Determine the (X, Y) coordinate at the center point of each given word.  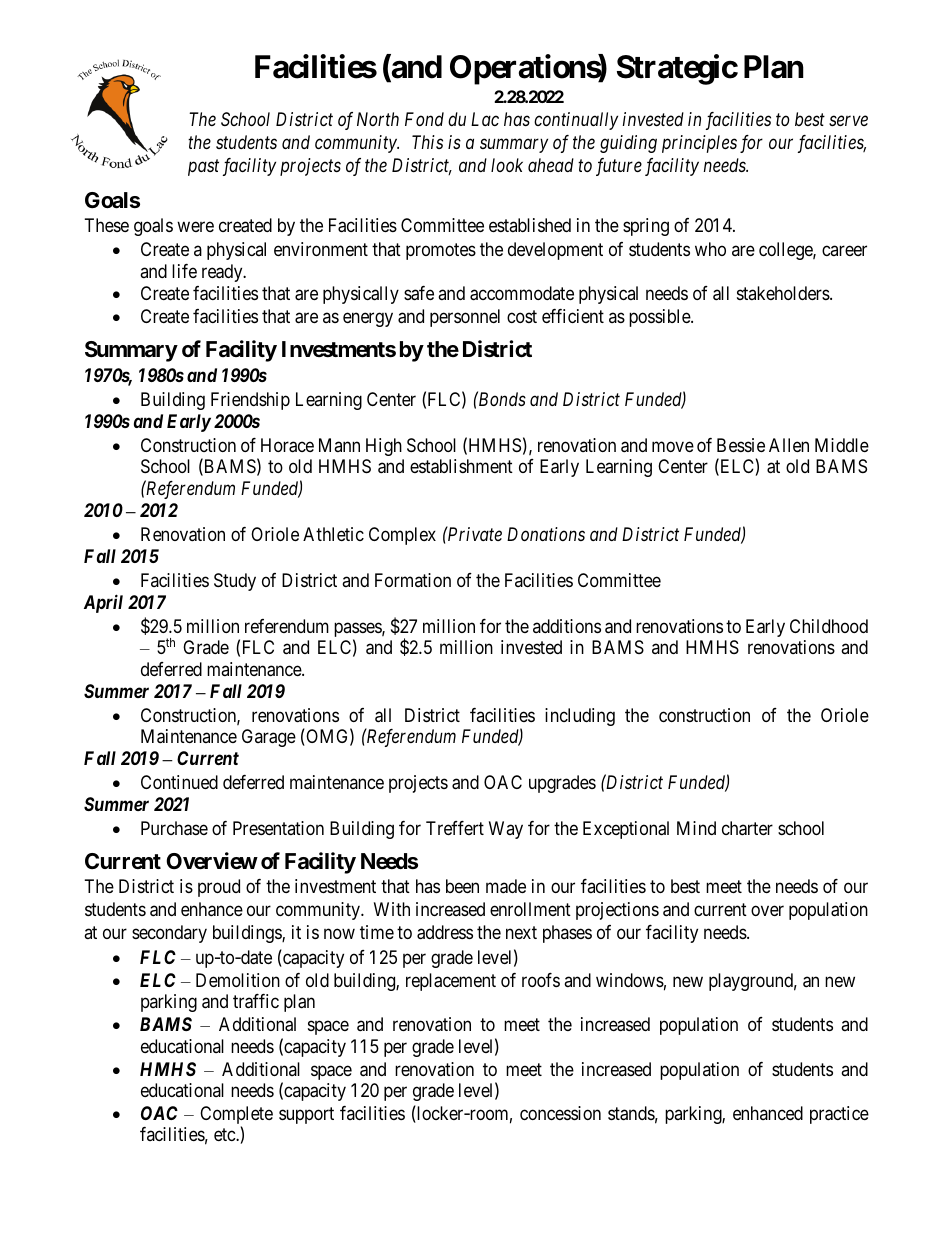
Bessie (741, 445)
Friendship (250, 401)
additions (567, 626)
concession (560, 1113)
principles (699, 144)
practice (839, 1115)
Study (235, 582)
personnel (465, 318)
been (462, 886)
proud (219, 888)
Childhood (829, 626)
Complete (236, 1116)
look (507, 165)
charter (747, 828)
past (203, 168)
